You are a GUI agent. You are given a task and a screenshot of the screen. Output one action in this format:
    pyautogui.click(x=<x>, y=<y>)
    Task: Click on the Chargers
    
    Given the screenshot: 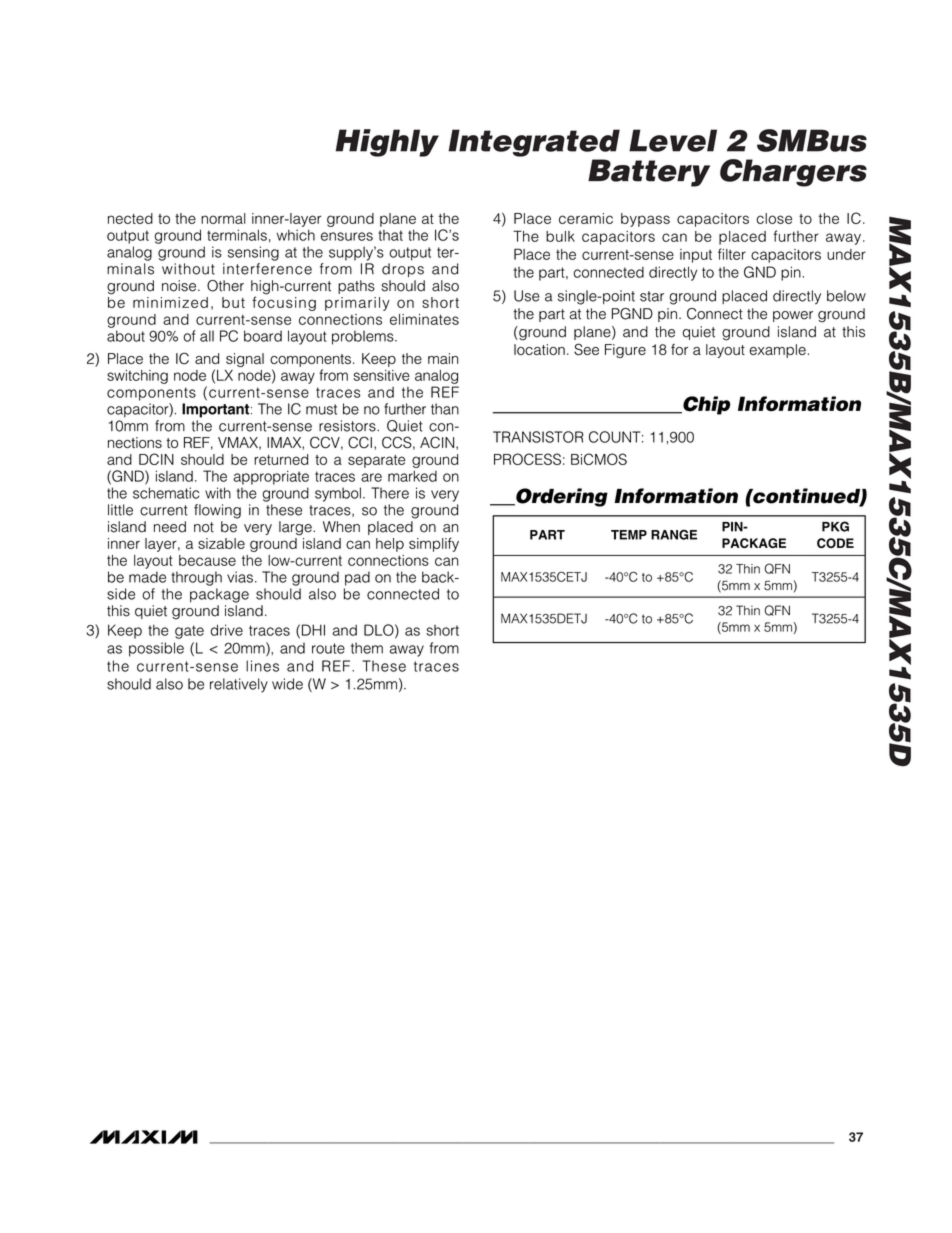 What is the action you would take?
    pyautogui.click(x=793, y=173)
